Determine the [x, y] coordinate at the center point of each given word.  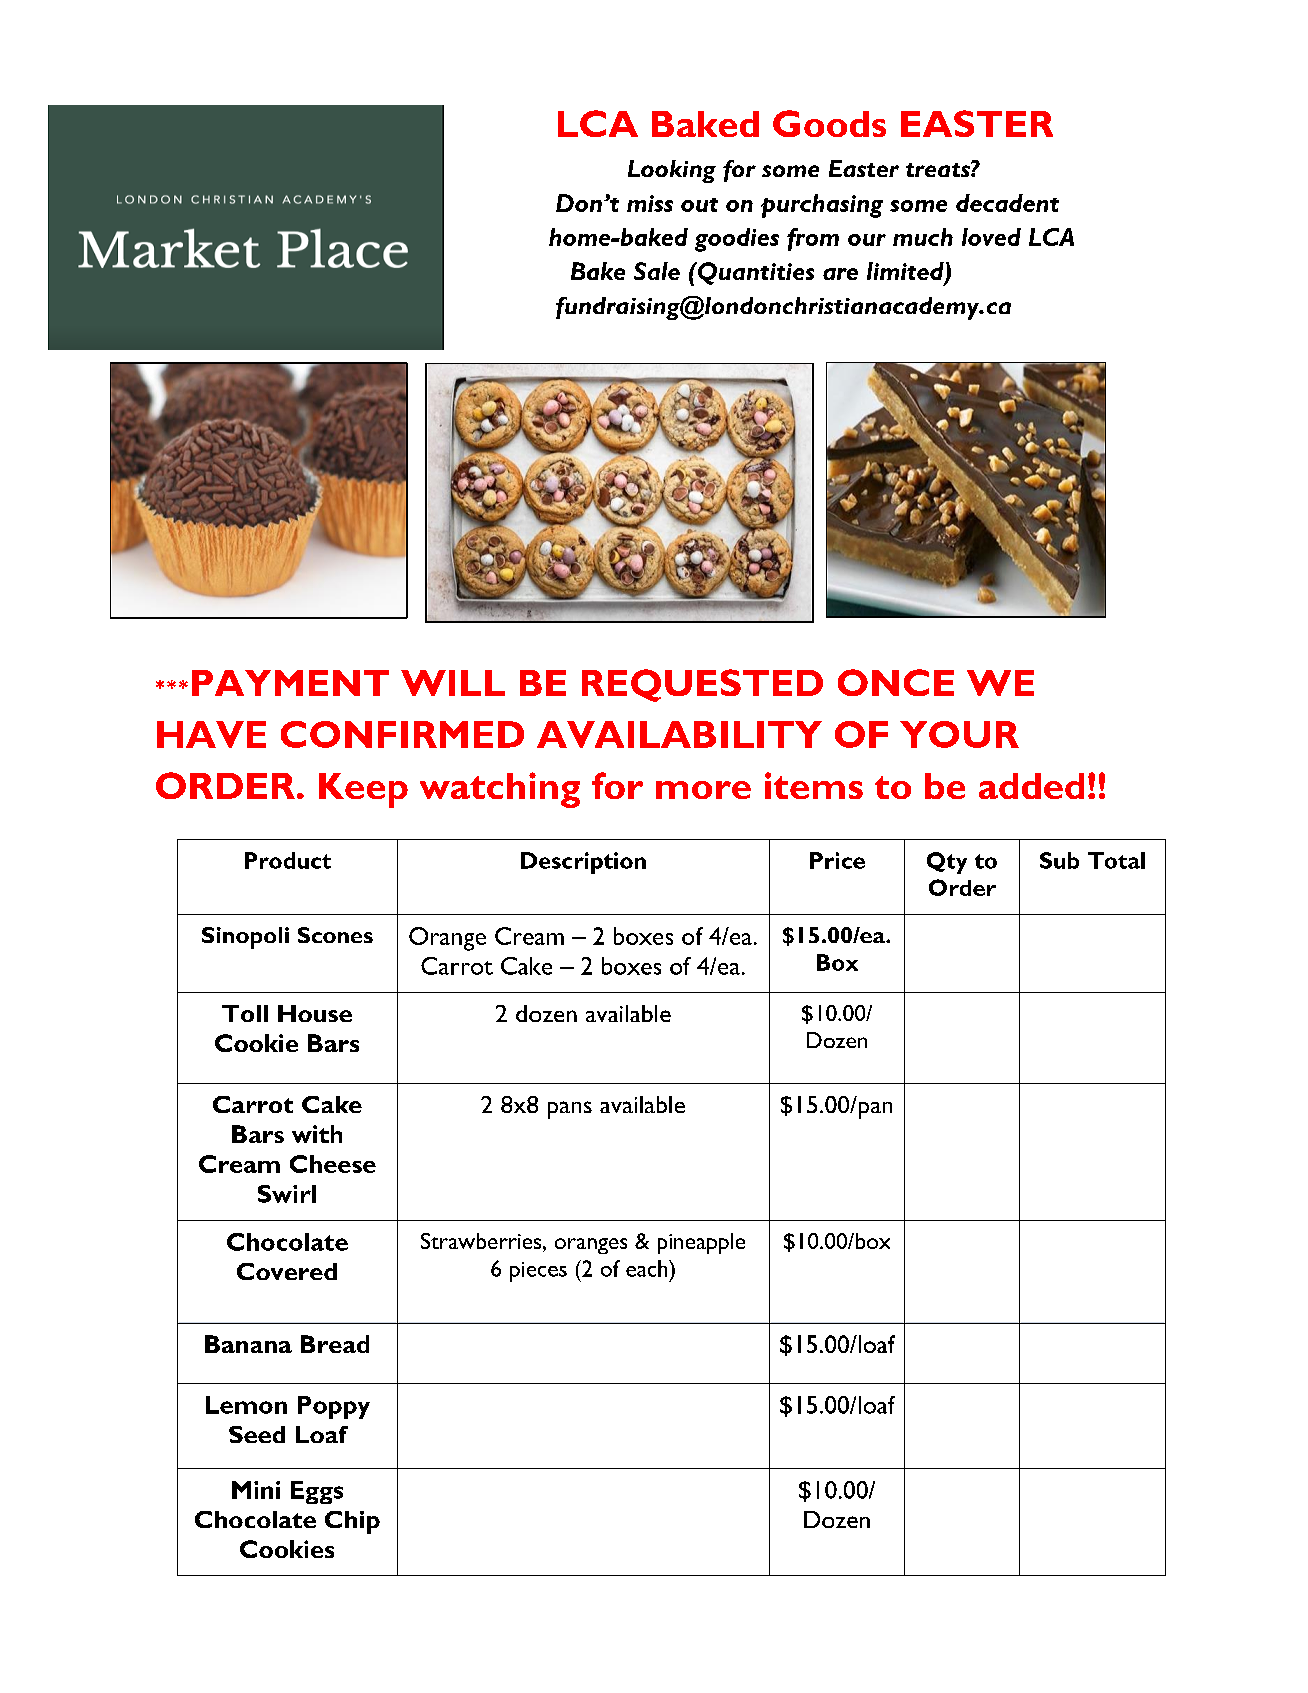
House [315, 1013]
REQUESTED [702, 685]
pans [570, 1110]
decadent [1007, 203]
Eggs [317, 1492]
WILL [453, 683]
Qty [947, 863]
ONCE [896, 682]
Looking [672, 171]
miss [650, 203]
